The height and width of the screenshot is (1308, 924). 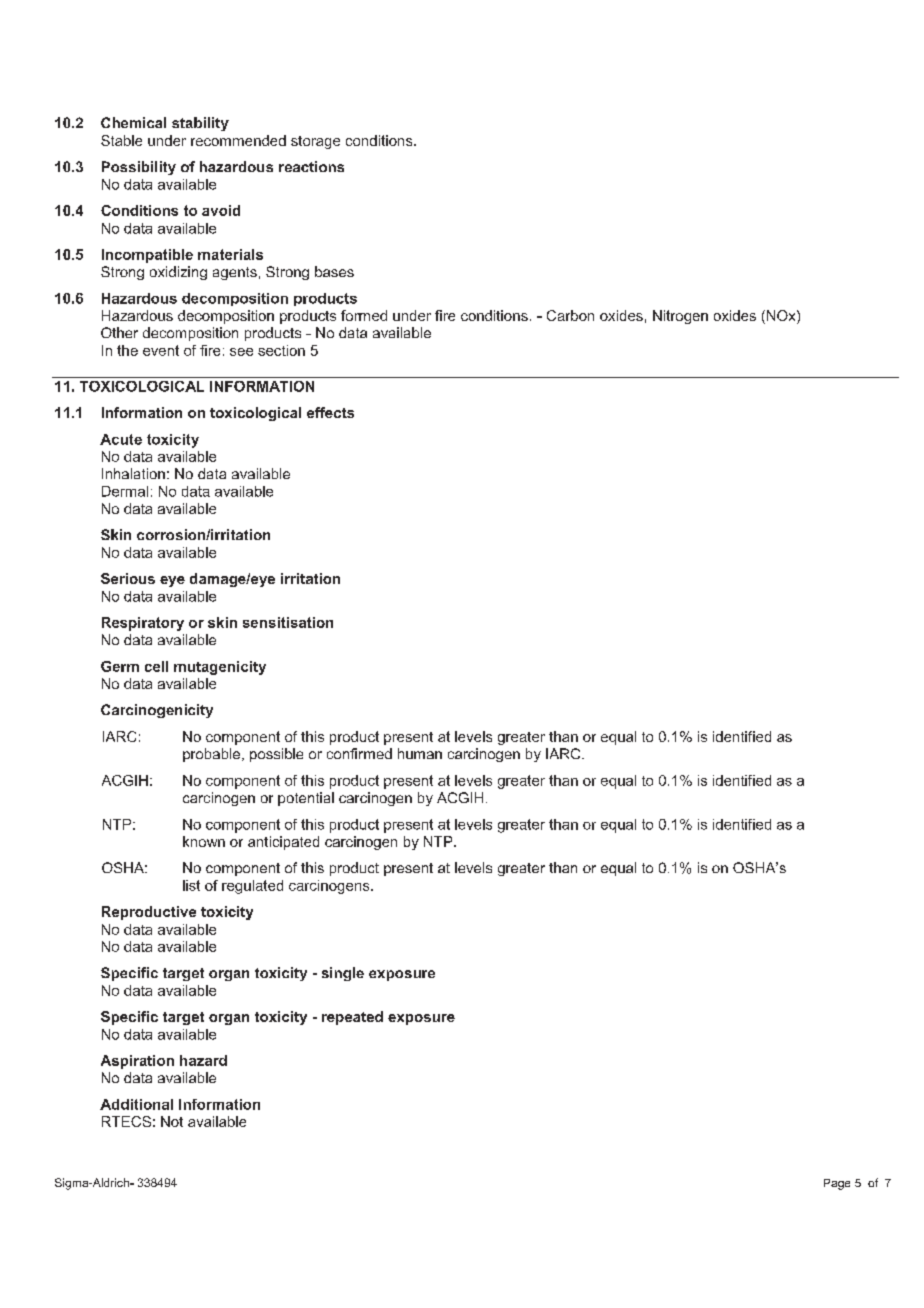 What do you see at coordinates (204, 841) in the screenshot?
I see `known` at bounding box center [204, 841].
